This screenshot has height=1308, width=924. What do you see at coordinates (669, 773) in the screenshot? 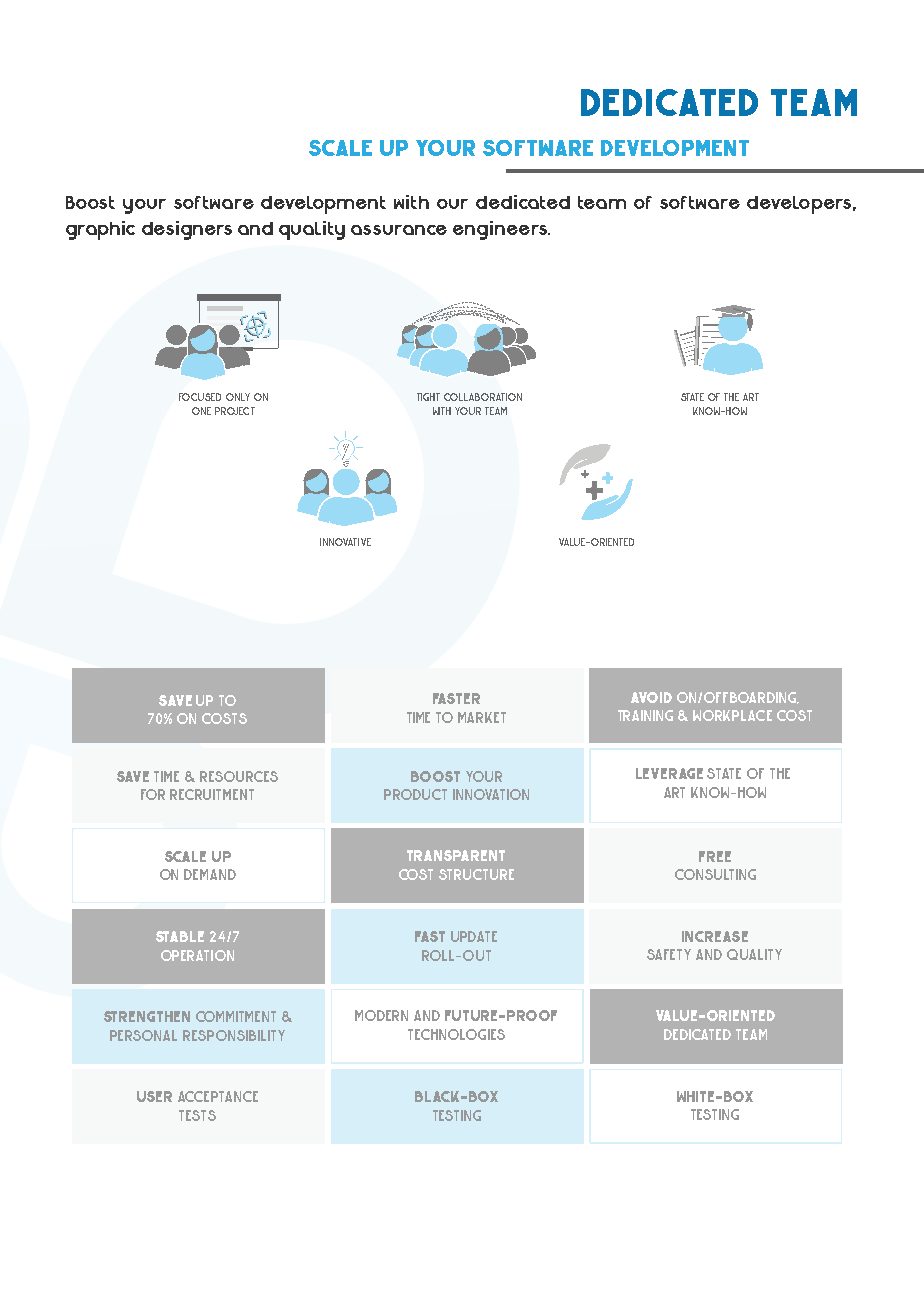
I see `LEVERAGE` at bounding box center [669, 773].
